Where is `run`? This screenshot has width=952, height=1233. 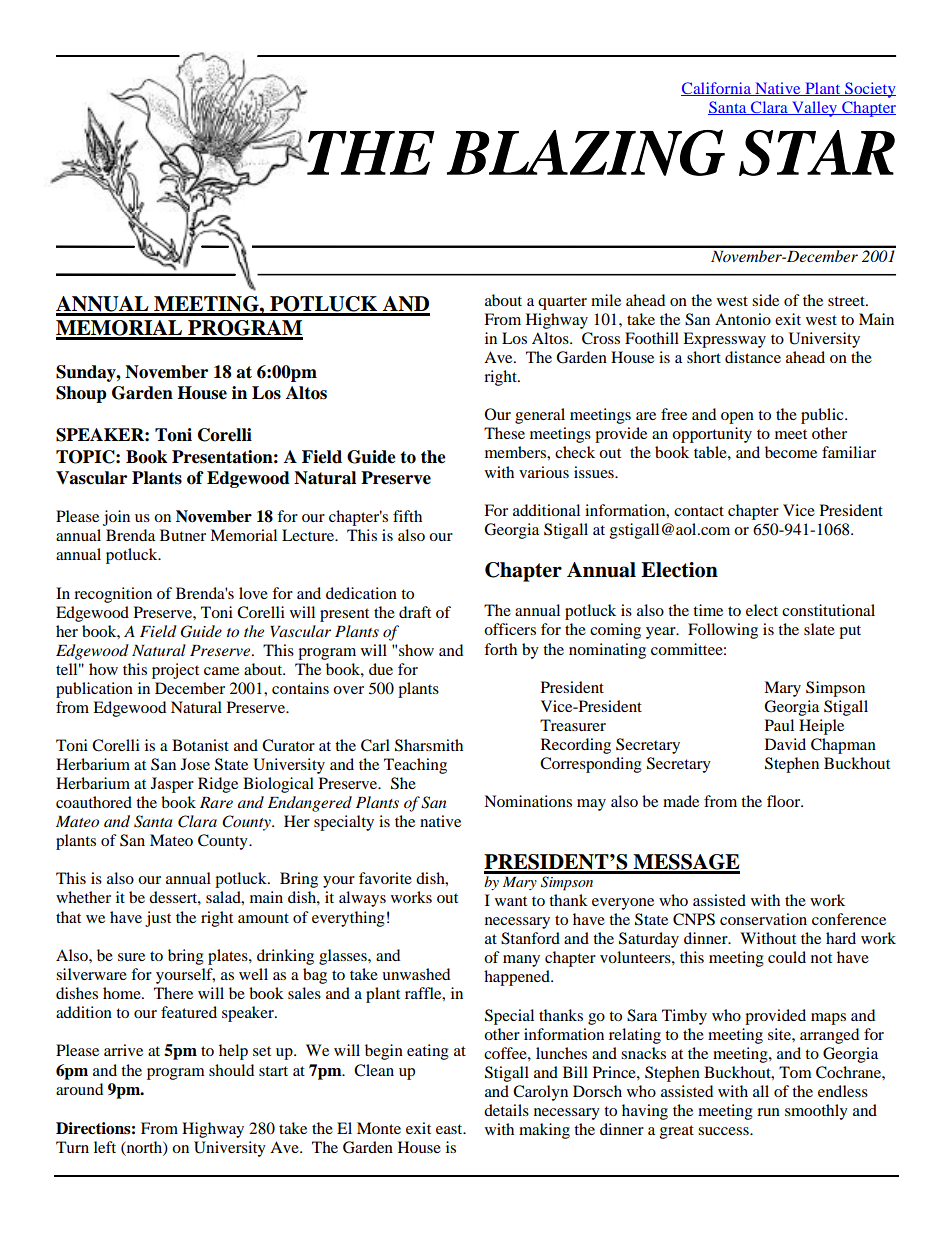
run is located at coordinates (768, 1112).
